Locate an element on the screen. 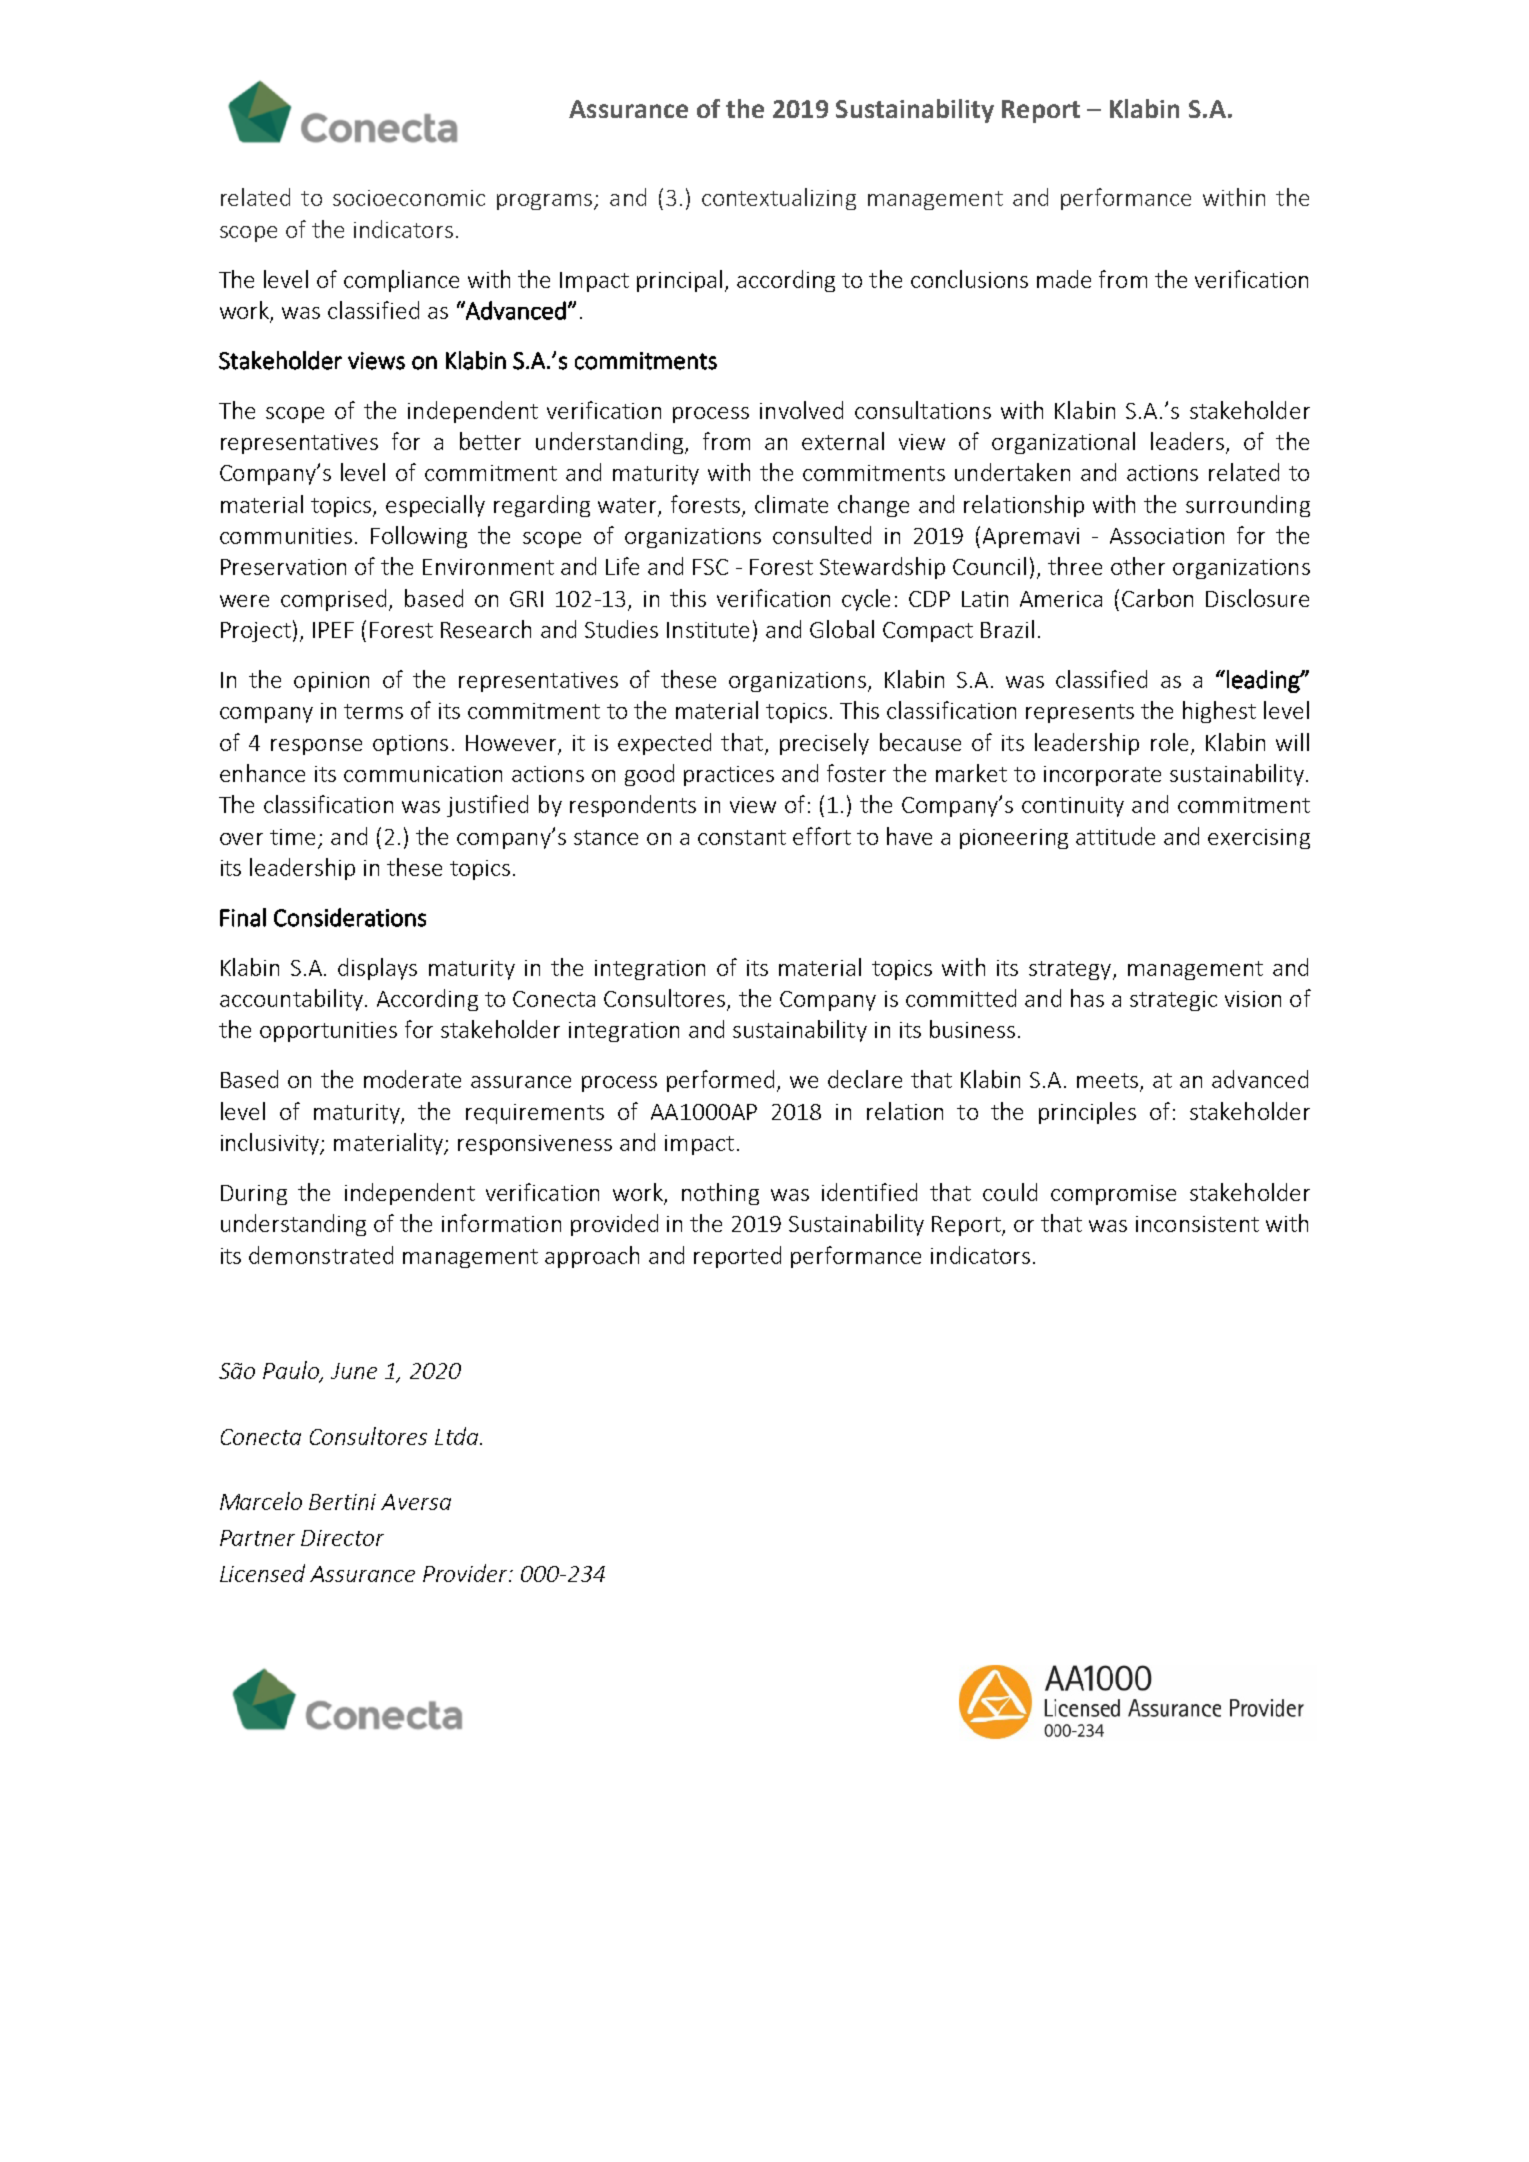 Image resolution: width=1529 pixels, height=2162 pixels. Director is located at coordinates (342, 1538).
